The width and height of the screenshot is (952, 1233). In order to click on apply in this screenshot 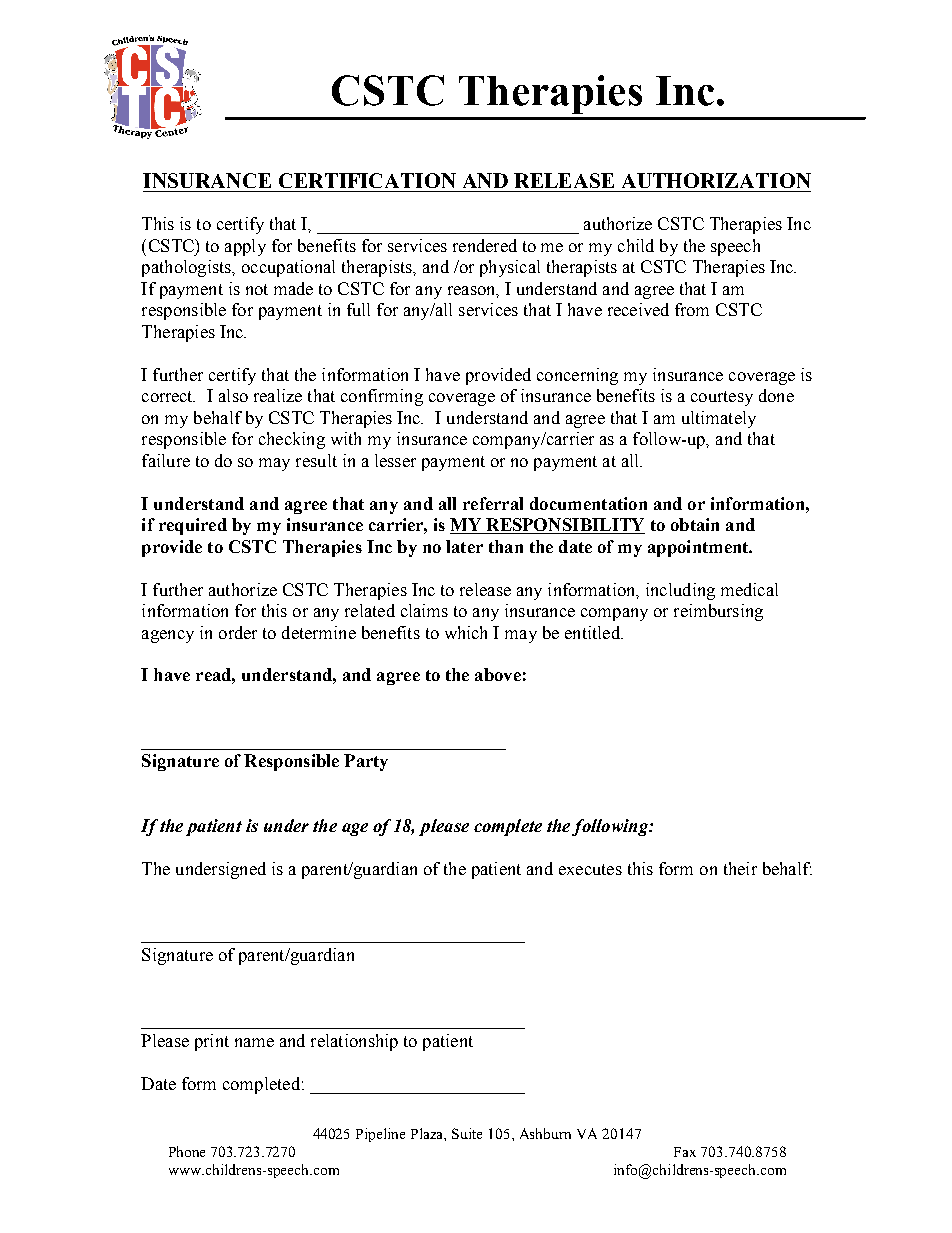, I will do `click(245, 247)`.
